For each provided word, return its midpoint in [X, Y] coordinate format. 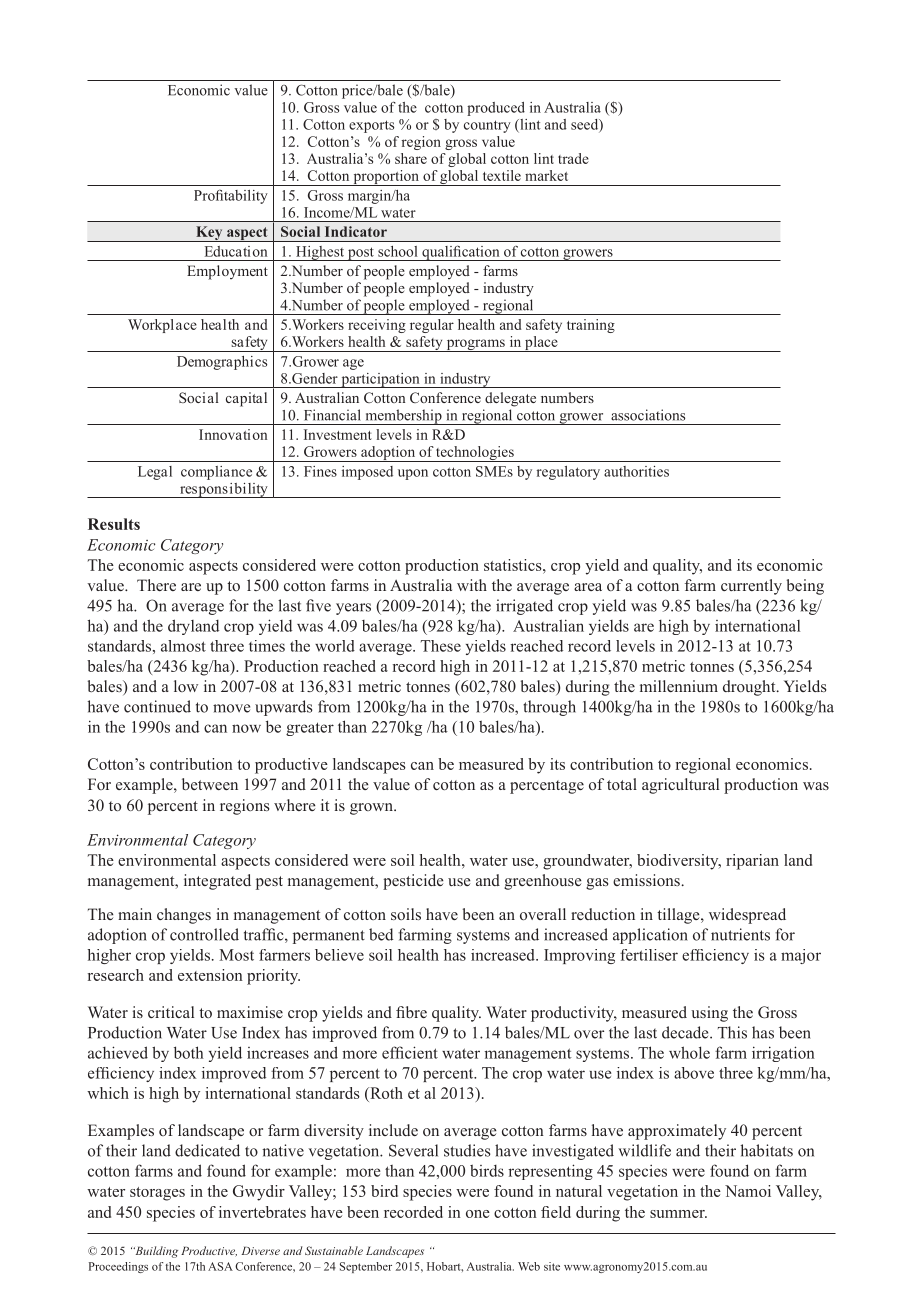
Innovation [233, 434]
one [478, 1214]
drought [750, 688]
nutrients [740, 934]
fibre [411, 1012]
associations [648, 415]
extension [210, 975]
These [441, 646]
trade [573, 158]
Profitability [231, 197]
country [487, 126]
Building [155, 1252]
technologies [475, 454]
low [186, 686]
